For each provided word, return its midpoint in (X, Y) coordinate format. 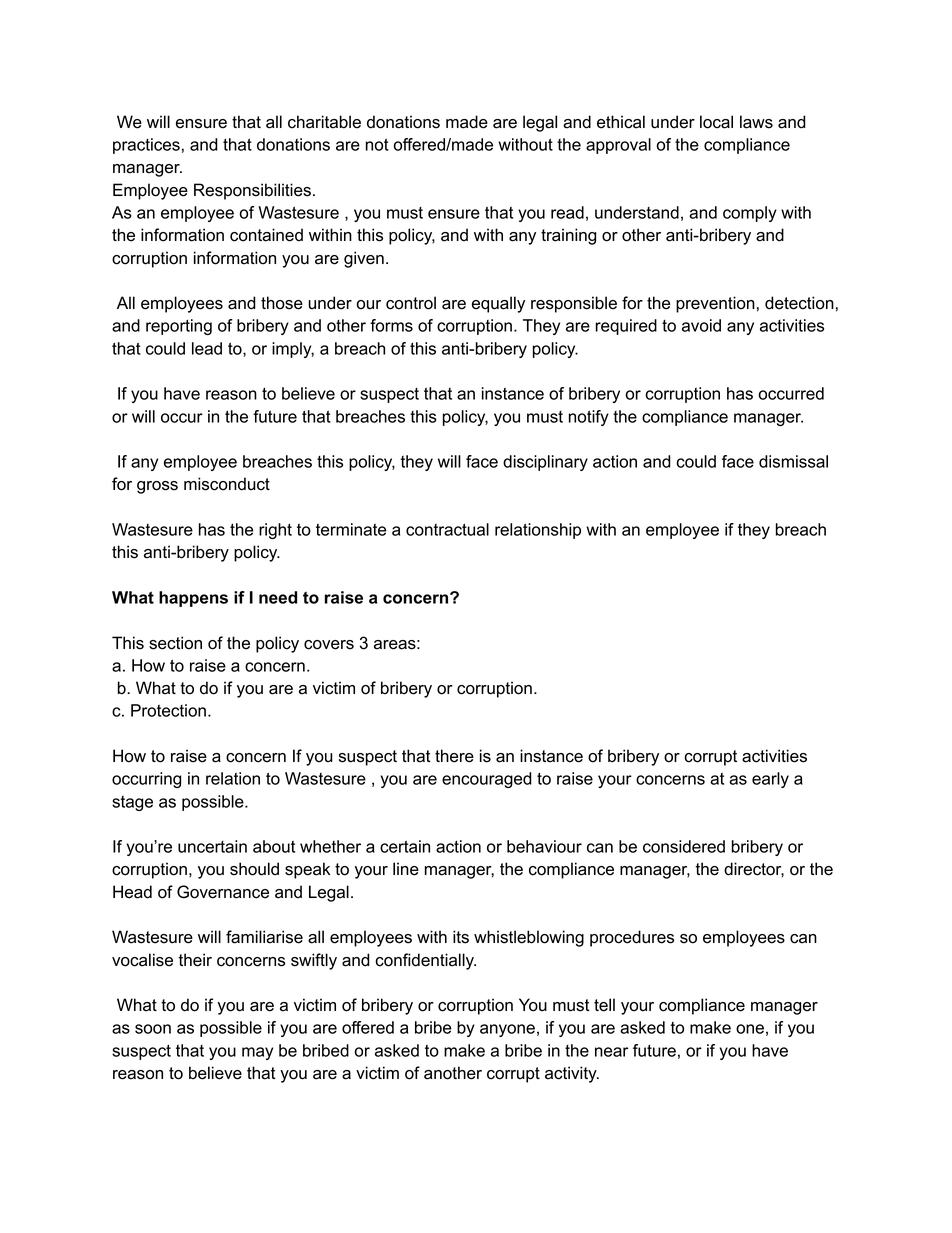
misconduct (227, 484)
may (257, 1053)
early (770, 780)
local (716, 122)
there (454, 756)
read (567, 212)
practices (146, 146)
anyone (507, 1030)
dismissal (793, 461)
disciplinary (545, 463)
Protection (168, 710)
